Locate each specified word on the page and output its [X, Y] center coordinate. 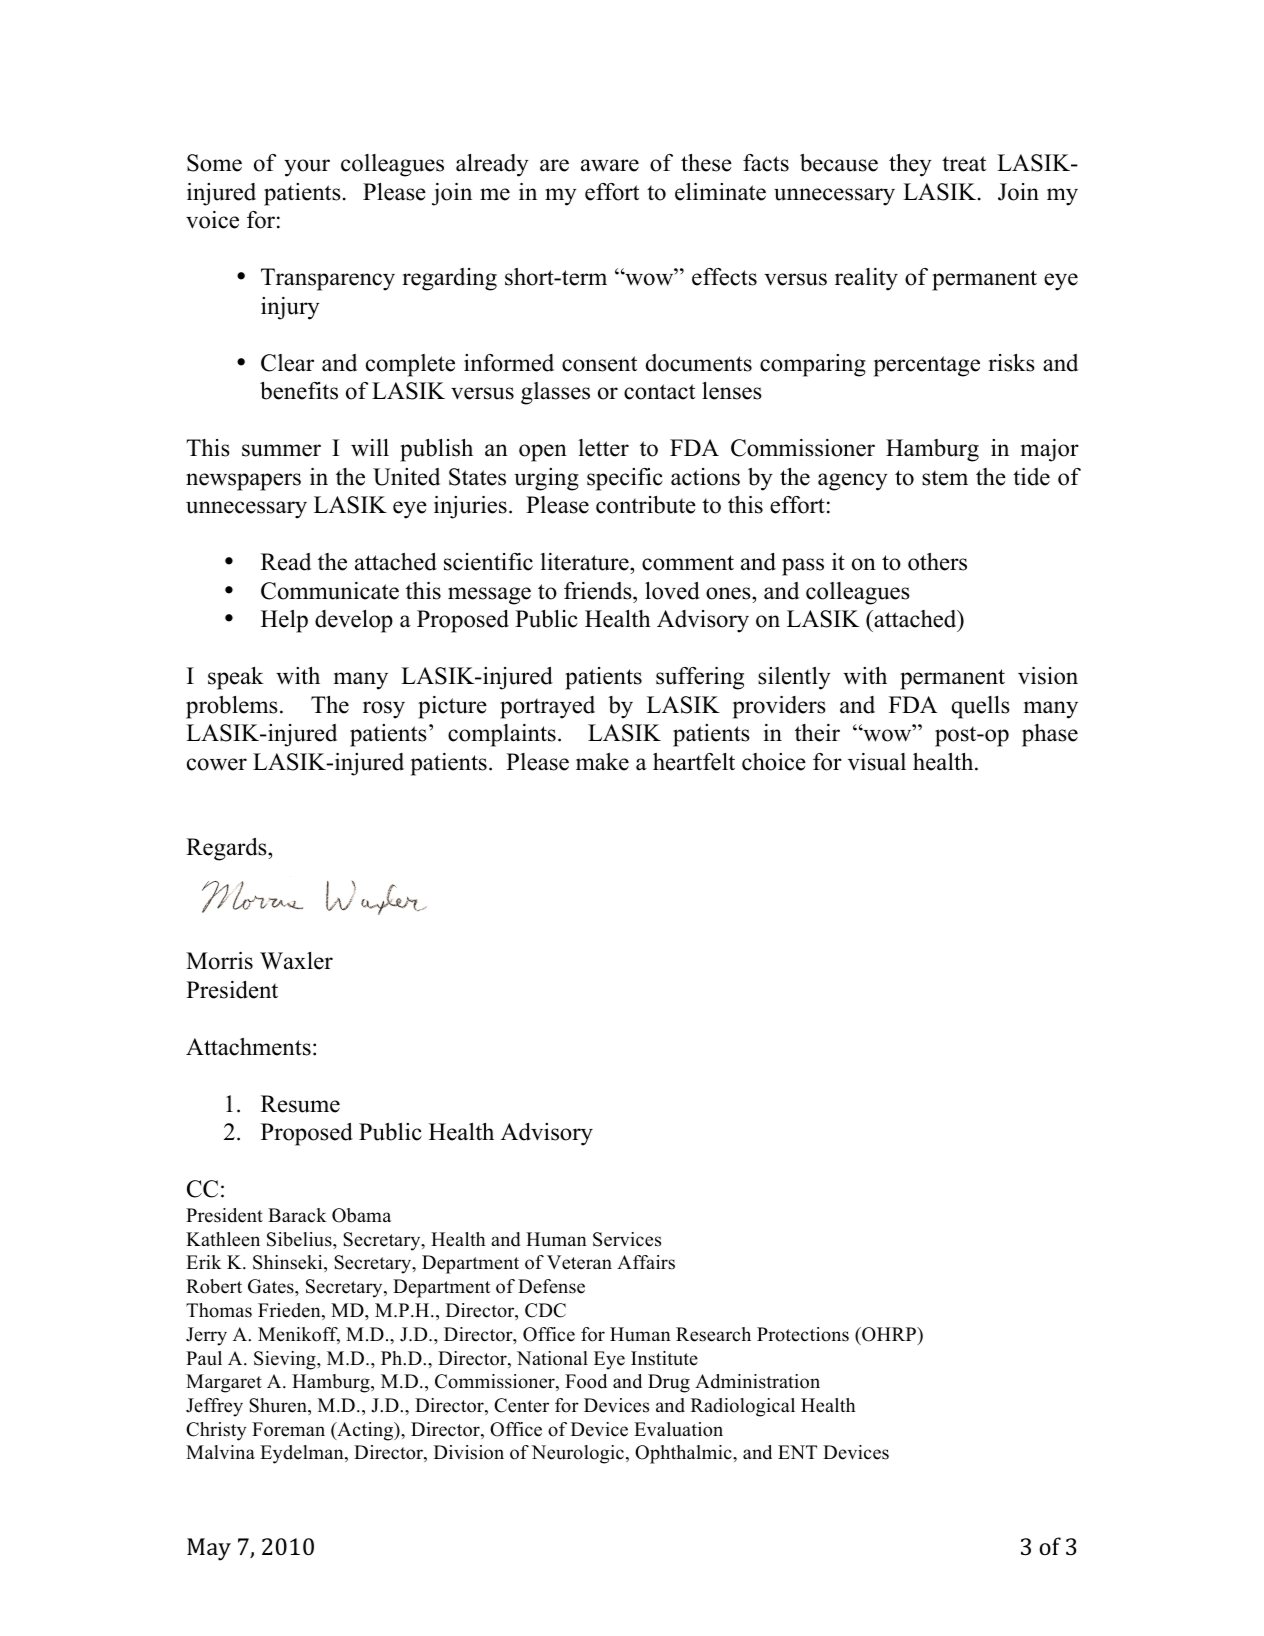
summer [281, 450]
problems [232, 707]
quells [981, 707]
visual [877, 762]
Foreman [288, 1429]
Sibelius [300, 1239]
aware [610, 165]
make [602, 762]
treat [964, 164]
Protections [803, 1334]
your [307, 168]
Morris [219, 961]
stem [945, 478]
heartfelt [694, 762]
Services [627, 1239]
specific [625, 479]
